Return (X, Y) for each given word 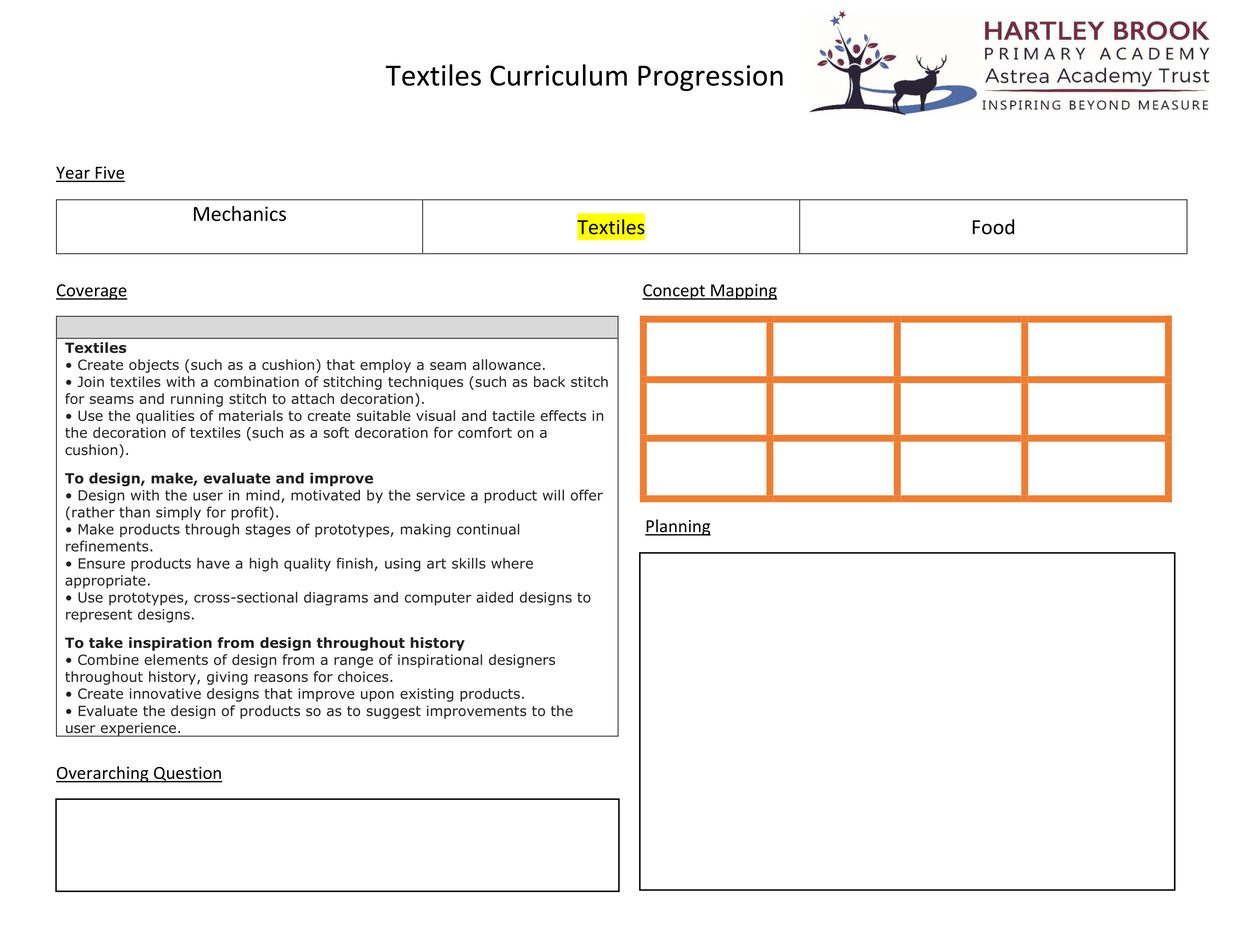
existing (427, 695)
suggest (393, 712)
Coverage (91, 292)
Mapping (743, 292)
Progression (710, 78)
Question (187, 774)
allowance (507, 364)
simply (178, 513)
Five (109, 173)
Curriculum (558, 75)
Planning (678, 527)
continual (488, 529)
